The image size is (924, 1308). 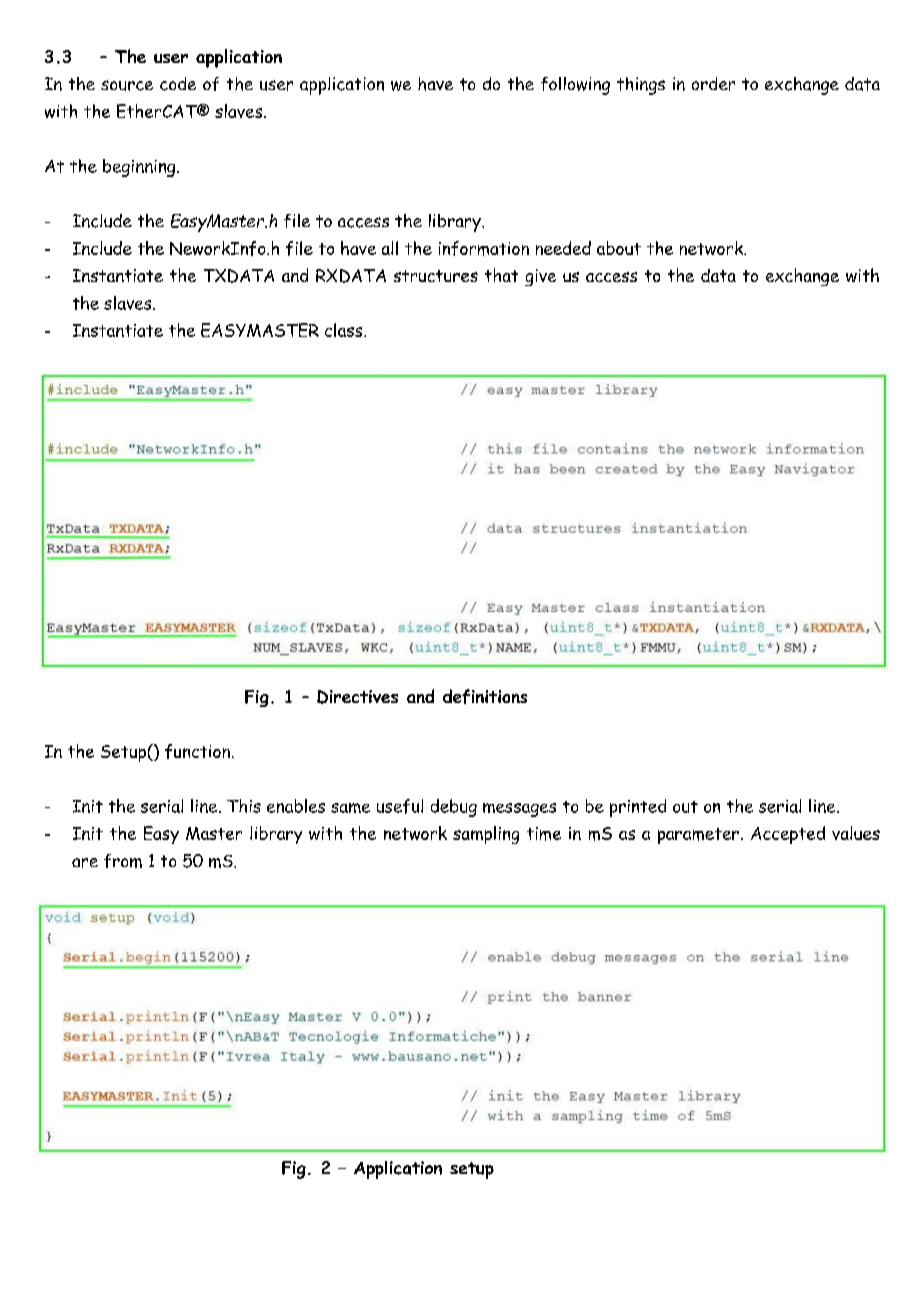 What do you see at coordinates (619, 248) in the page?
I see `about` at bounding box center [619, 248].
